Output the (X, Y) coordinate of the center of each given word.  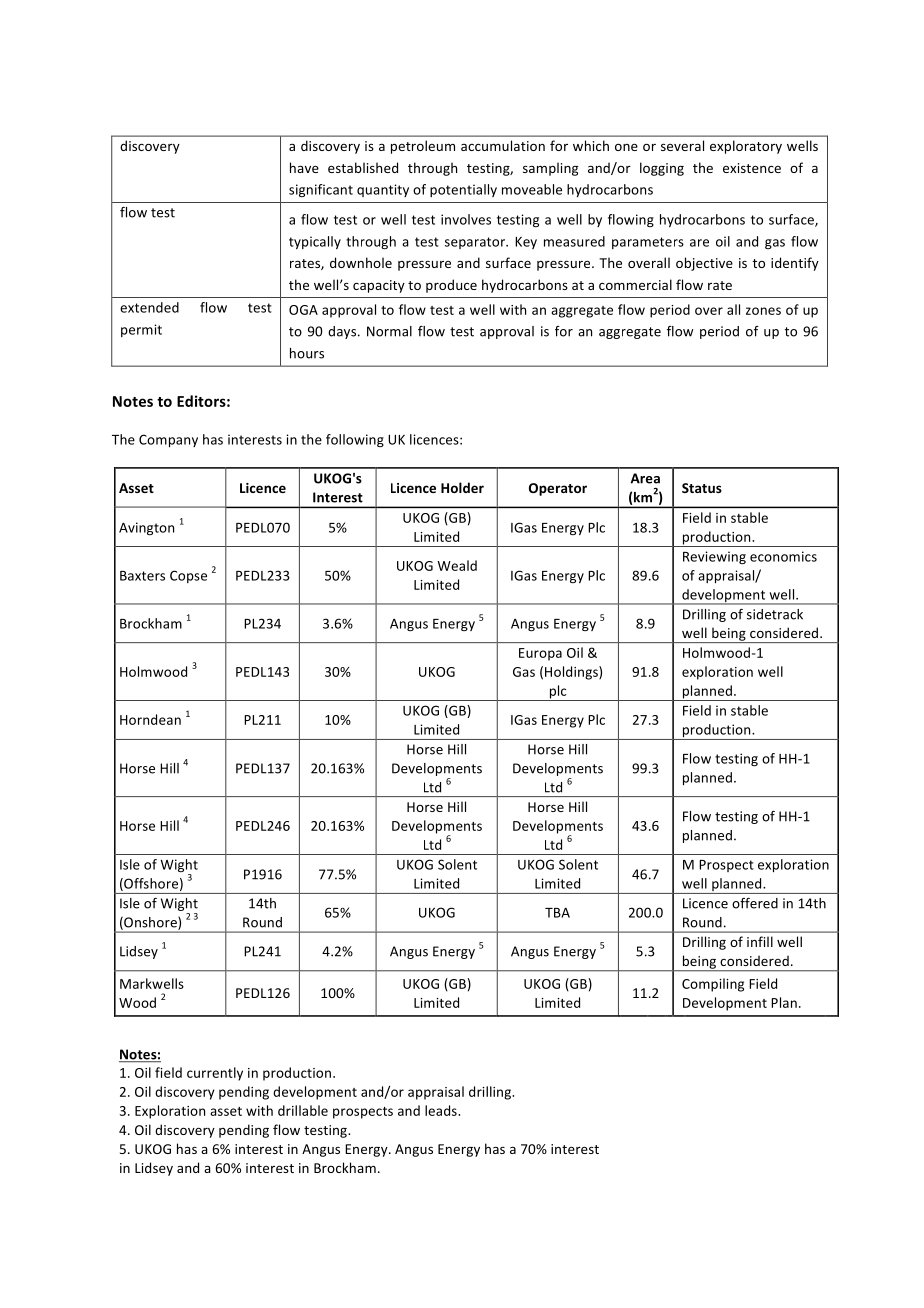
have (304, 167)
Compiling (713, 985)
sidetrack (775, 614)
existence (752, 168)
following (355, 440)
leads (442, 1110)
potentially (463, 190)
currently (215, 1074)
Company (168, 441)
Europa (540, 654)
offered (755, 903)
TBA (557, 913)
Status (702, 488)
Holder (462, 487)
